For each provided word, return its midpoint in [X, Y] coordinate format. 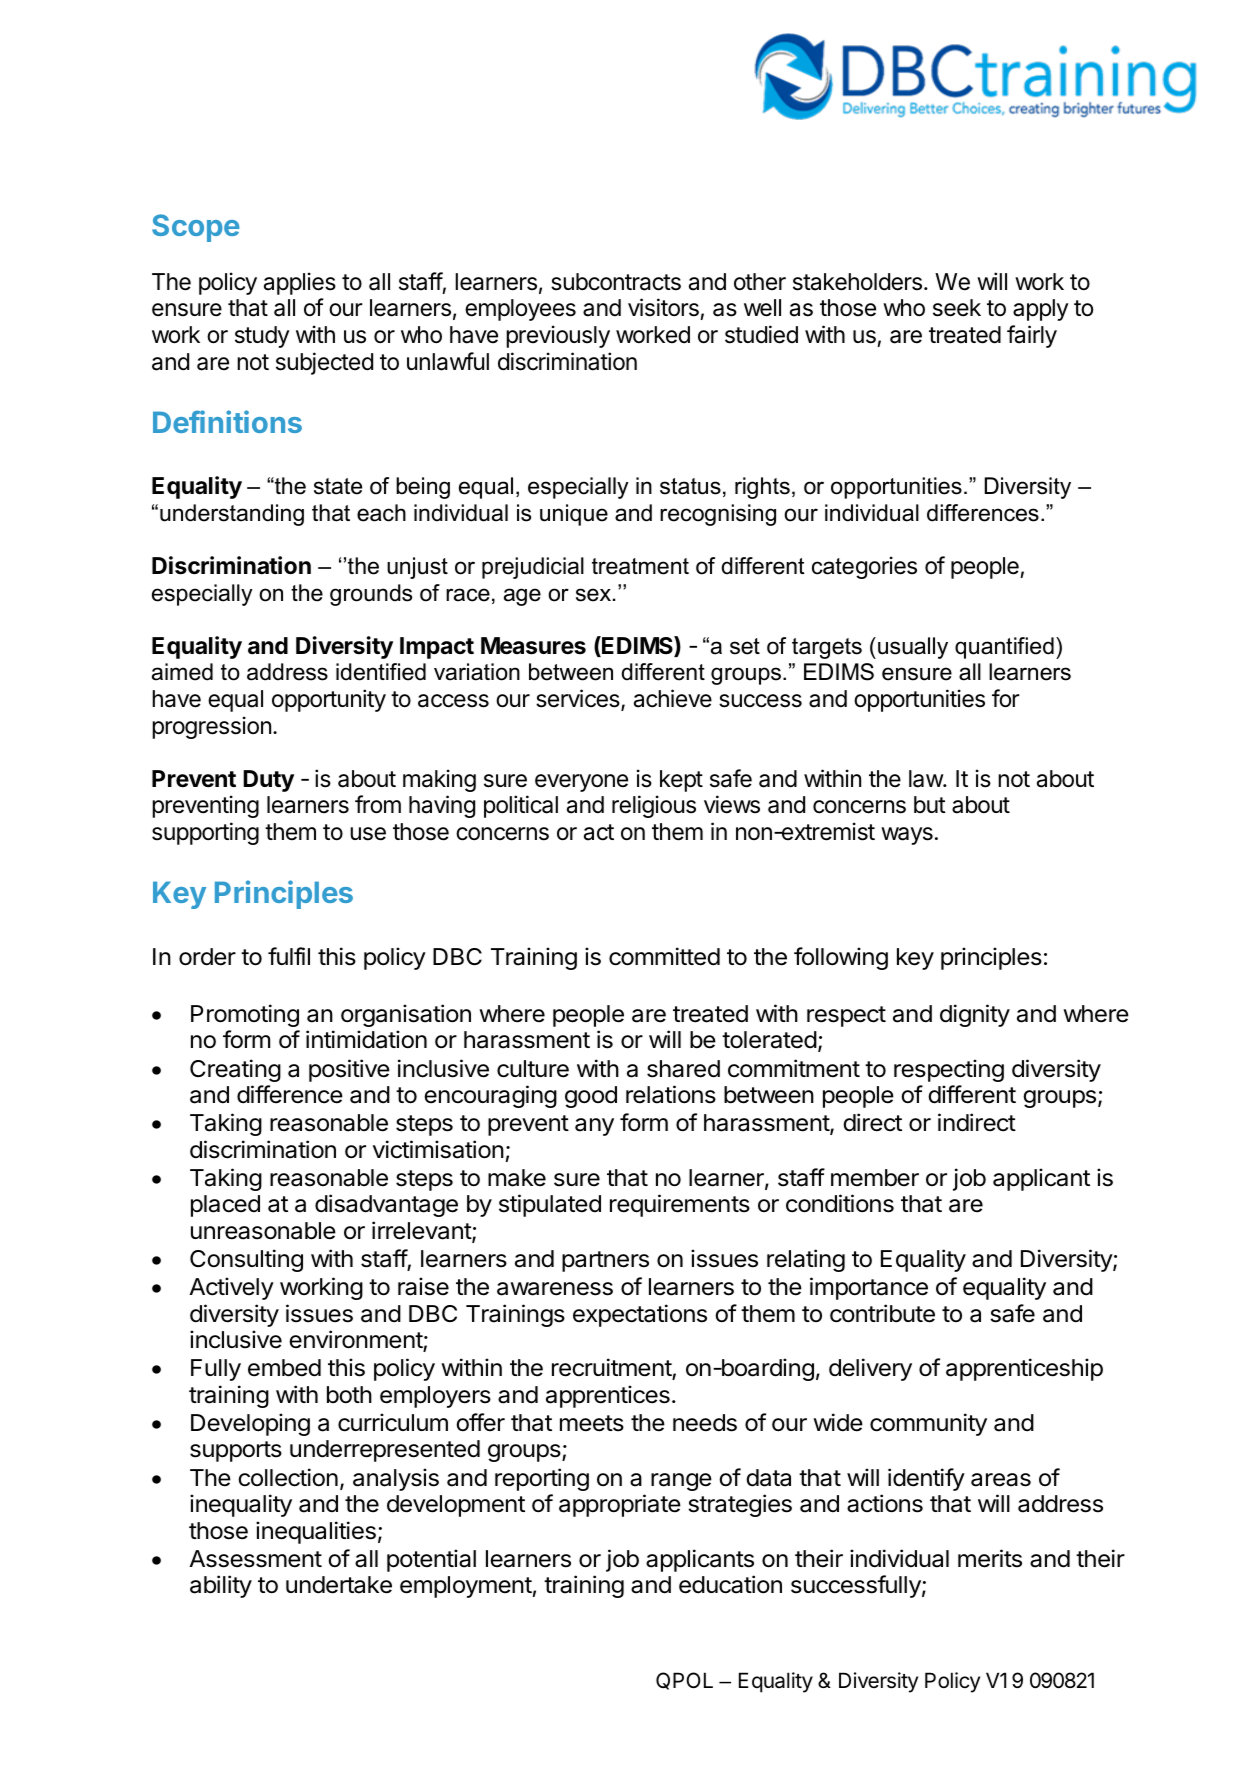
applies [300, 283]
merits [990, 1558]
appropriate [620, 1505]
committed [664, 956]
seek [957, 308]
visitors [664, 309]
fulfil [289, 956]
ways [907, 836]
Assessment [255, 1559]
